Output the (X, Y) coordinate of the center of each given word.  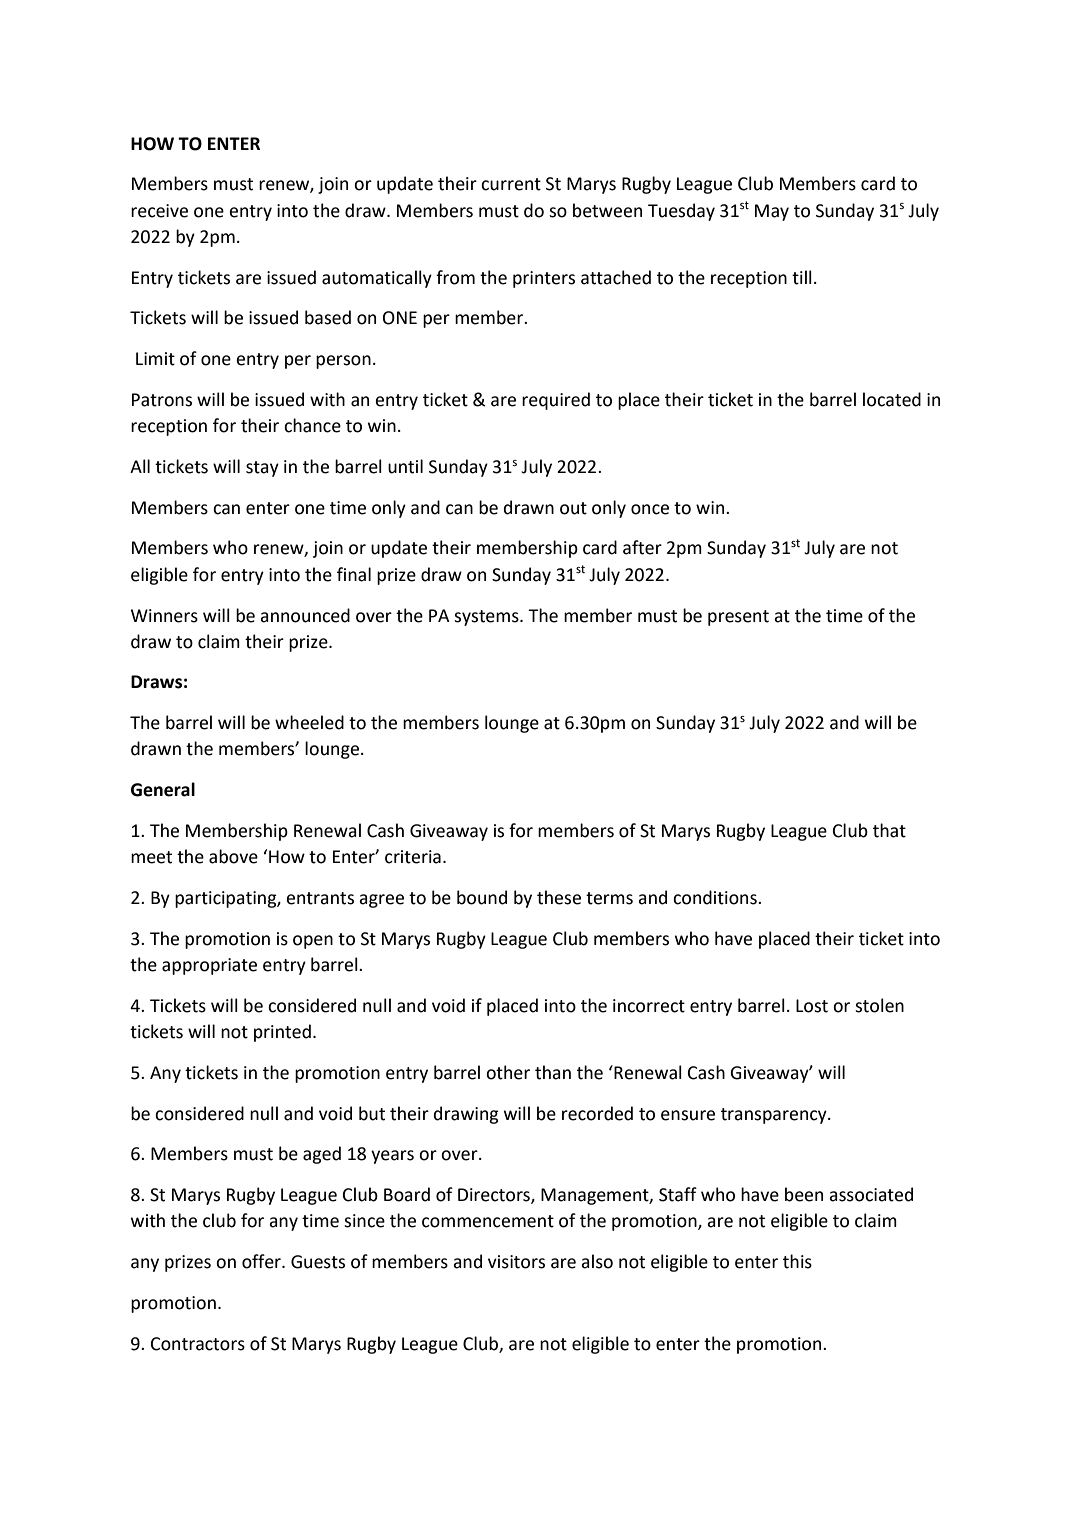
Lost (812, 1006)
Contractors (198, 1344)
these (559, 897)
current (511, 184)
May (772, 212)
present (738, 618)
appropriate (209, 966)
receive (159, 211)
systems (487, 618)
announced (305, 615)
